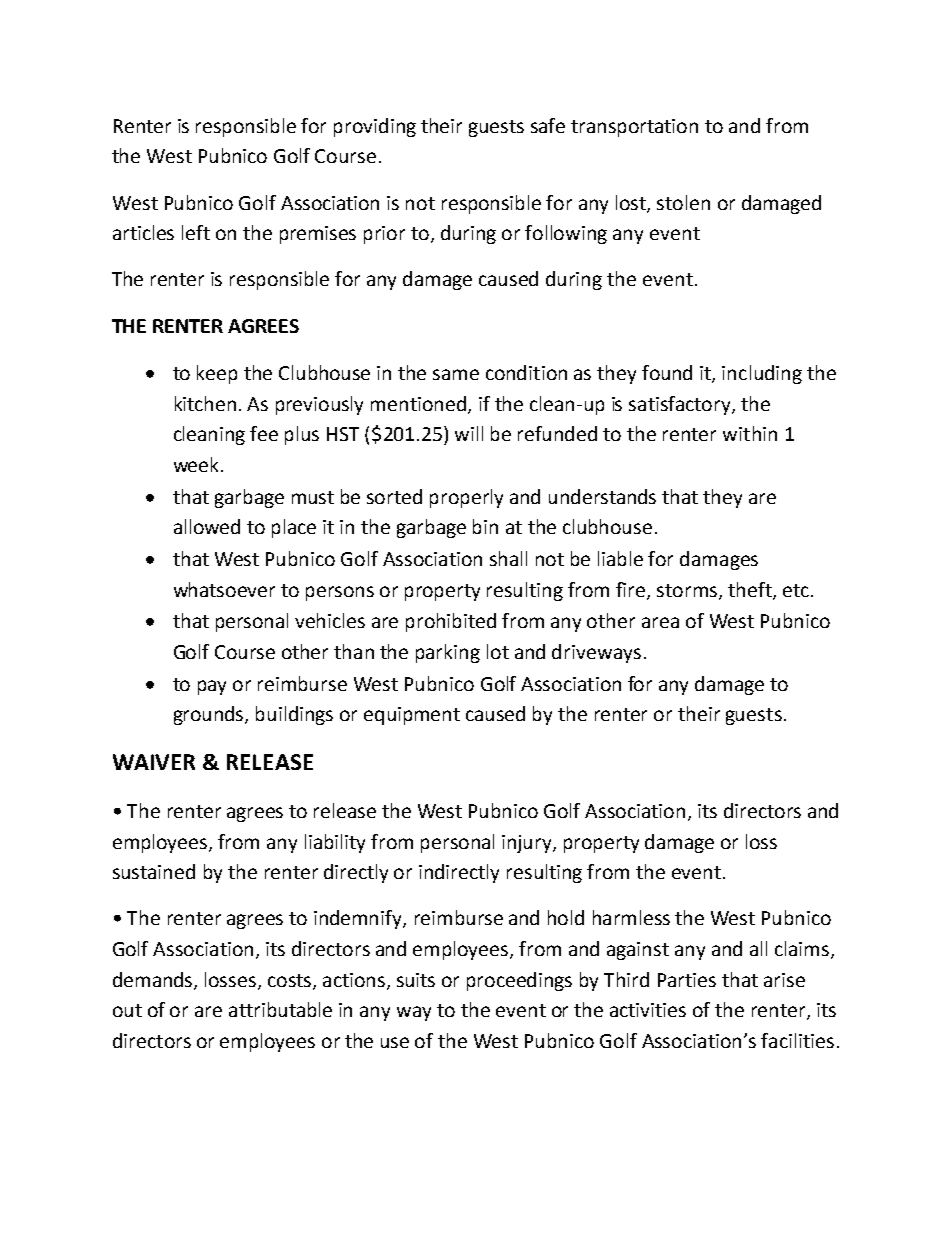 Image resolution: width=952 pixels, height=1233 pixels. I want to click on including, so click(762, 374).
